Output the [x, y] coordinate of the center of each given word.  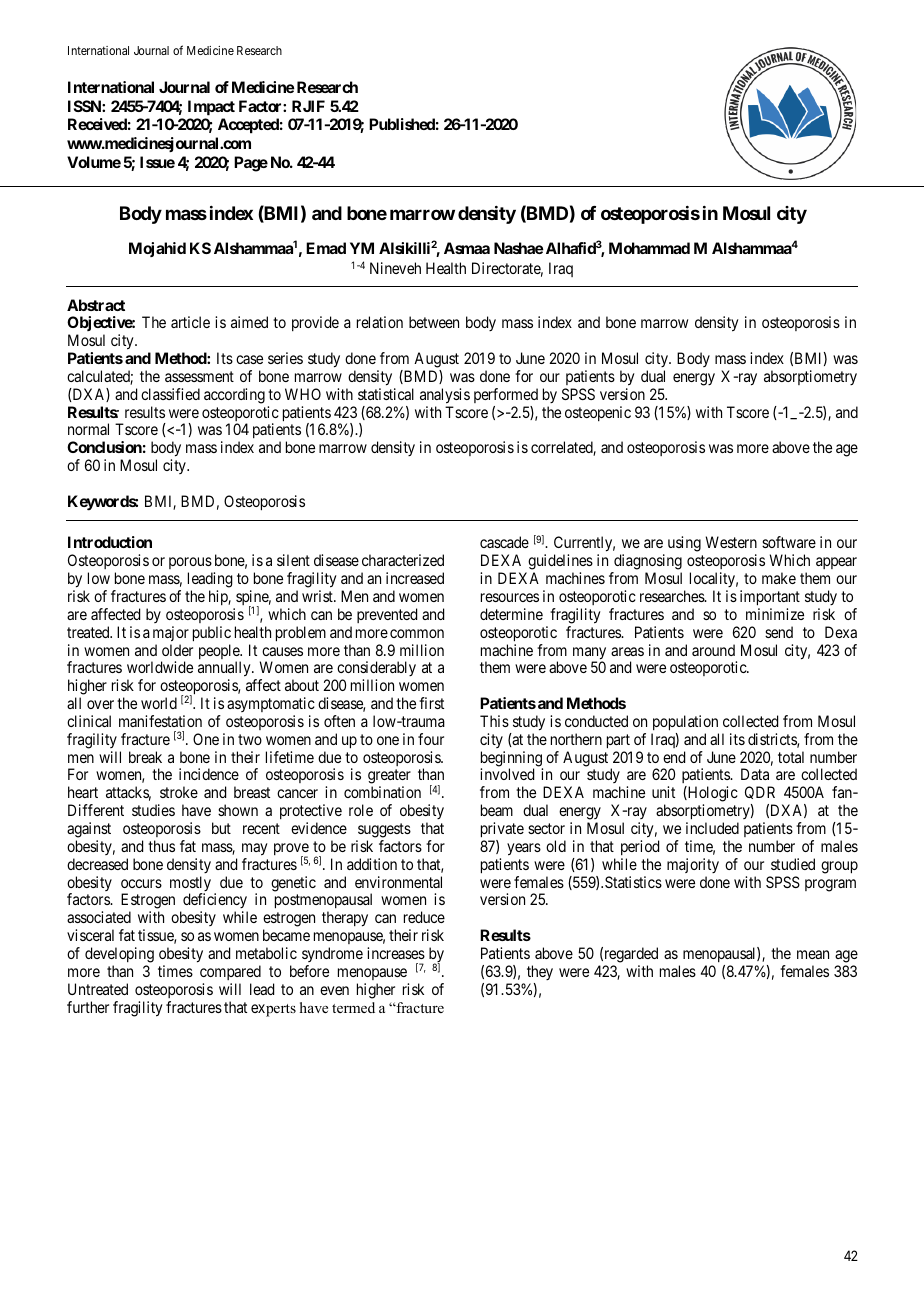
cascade [504, 542]
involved [507, 774]
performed [506, 395]
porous [190, 563]
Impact [211, 108]
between [434, 322]
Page [251, 164]
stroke [179, 792]
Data [755, 774]
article [190, 322]
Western [731, 542]
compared [230, 972]
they [540, 972]
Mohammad [649, 248]
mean [813, 954]
